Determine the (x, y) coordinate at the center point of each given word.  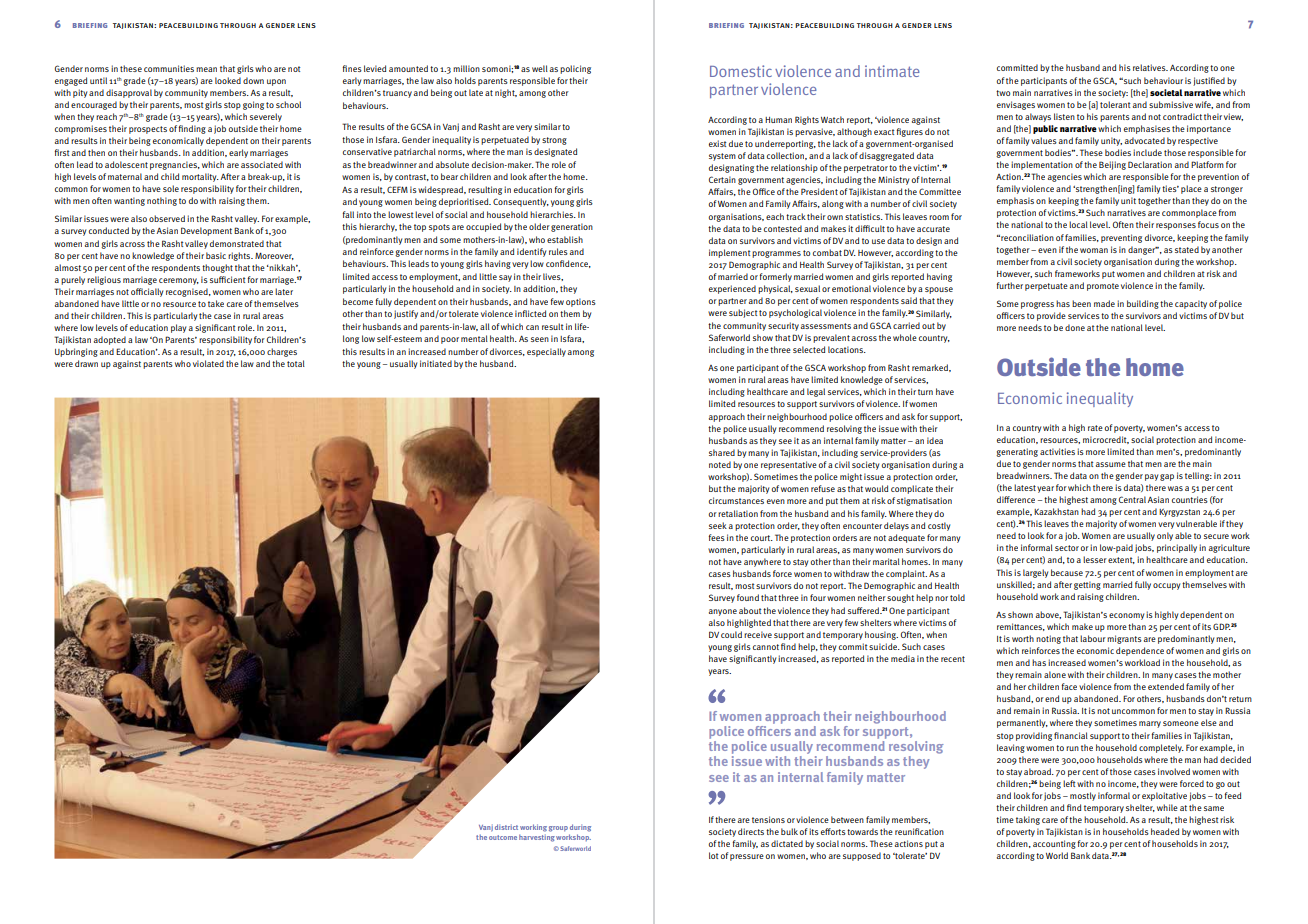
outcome (503, 837)
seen (540, 339)
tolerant (1115, 104)
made (1104, 303)
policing (575, 69)
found (748, 597)
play (178, 328)
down (253, 80)
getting (1087, 585)
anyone (723, 612)
